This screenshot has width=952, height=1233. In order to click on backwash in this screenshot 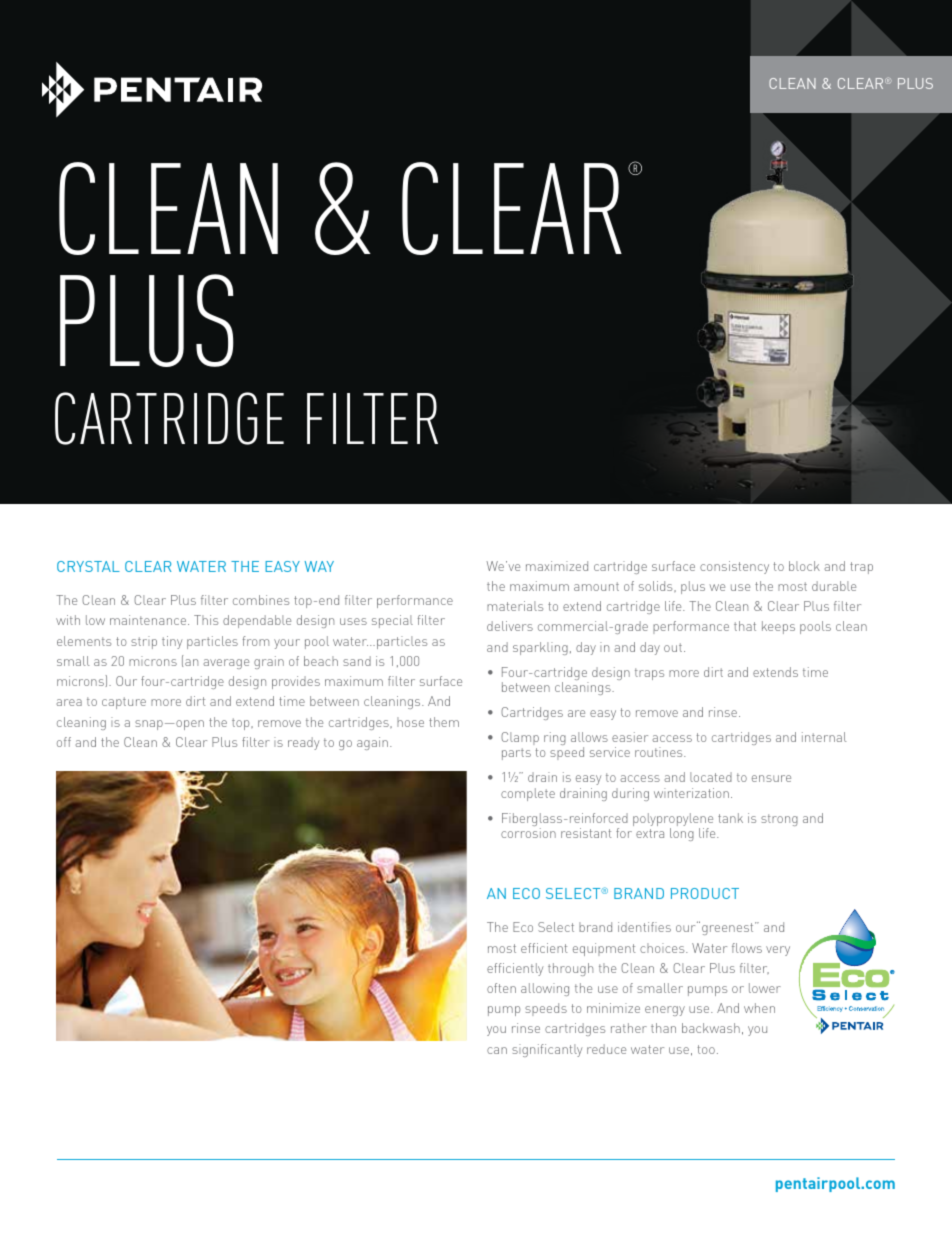, I will do `click(711, 1028)`.
